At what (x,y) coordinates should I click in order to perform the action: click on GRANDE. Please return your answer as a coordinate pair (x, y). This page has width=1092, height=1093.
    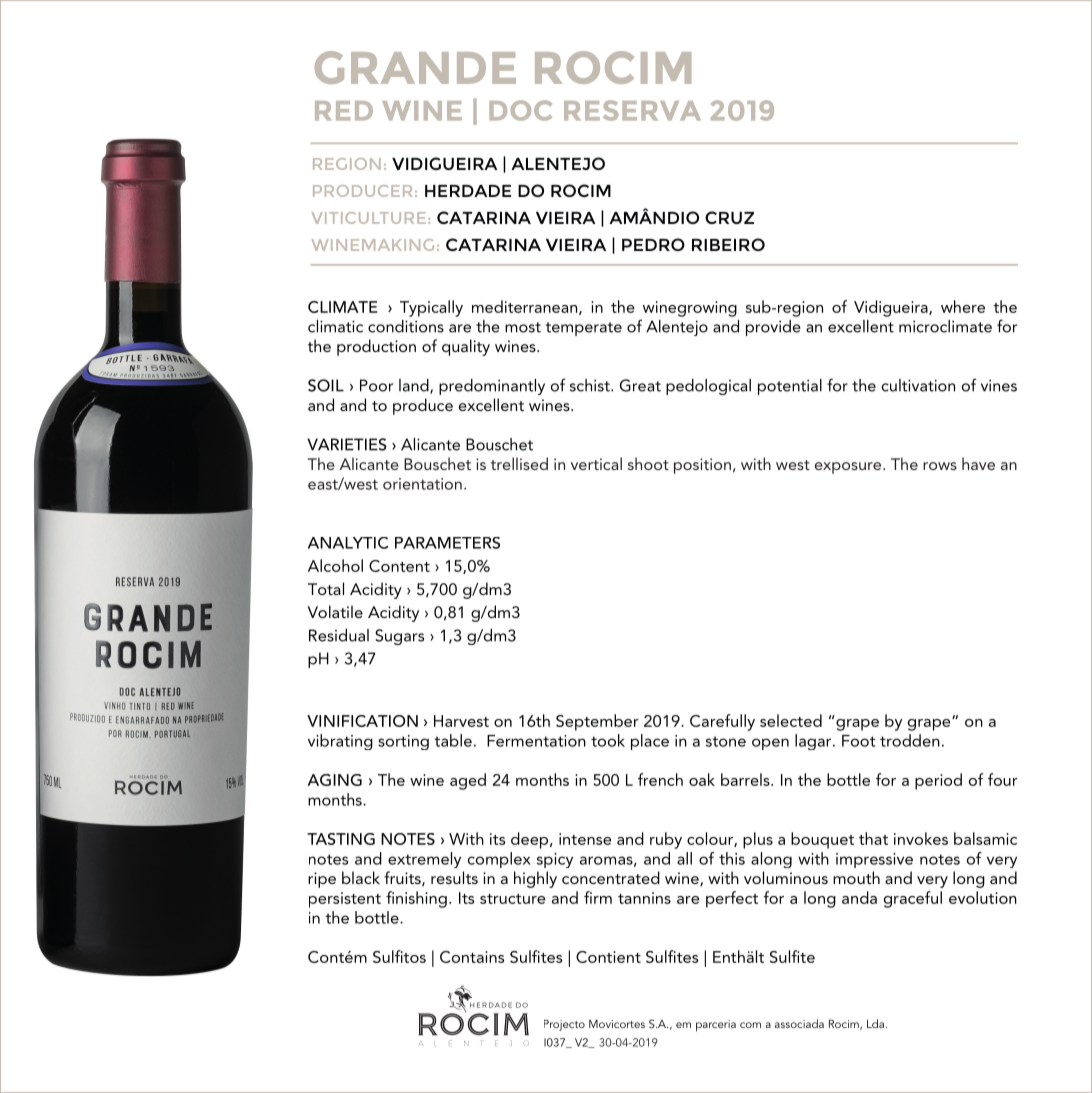
    Looking at the image, I should click on (415, 67).
